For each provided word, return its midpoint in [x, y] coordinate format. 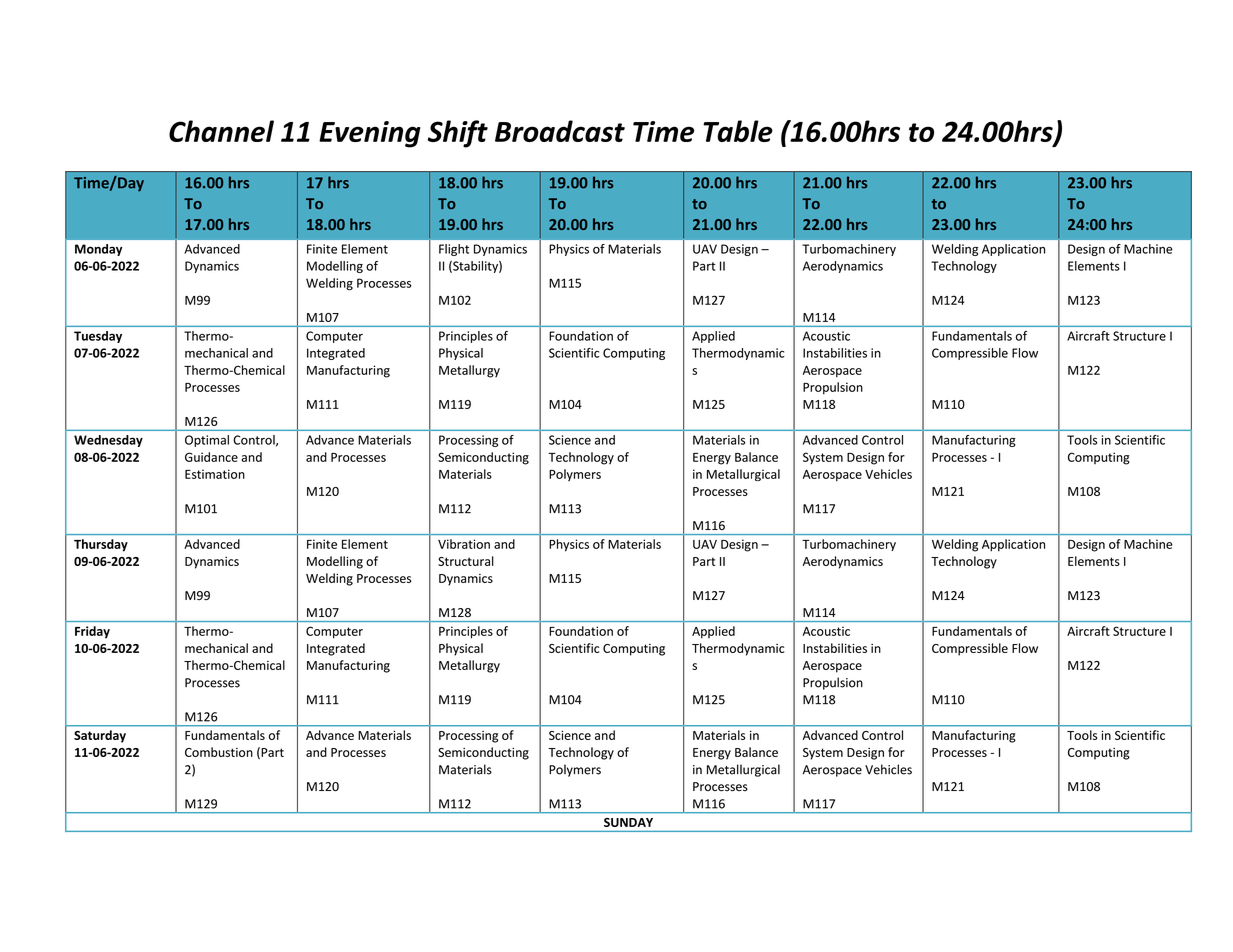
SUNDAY [628, 822]
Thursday [101, 545]
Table [738, 131]
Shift [458, 134]
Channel [221, 131]
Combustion [219, 752]
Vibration [464, 544]
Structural [466, 561]
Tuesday [98, 337]
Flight [454, 250]
